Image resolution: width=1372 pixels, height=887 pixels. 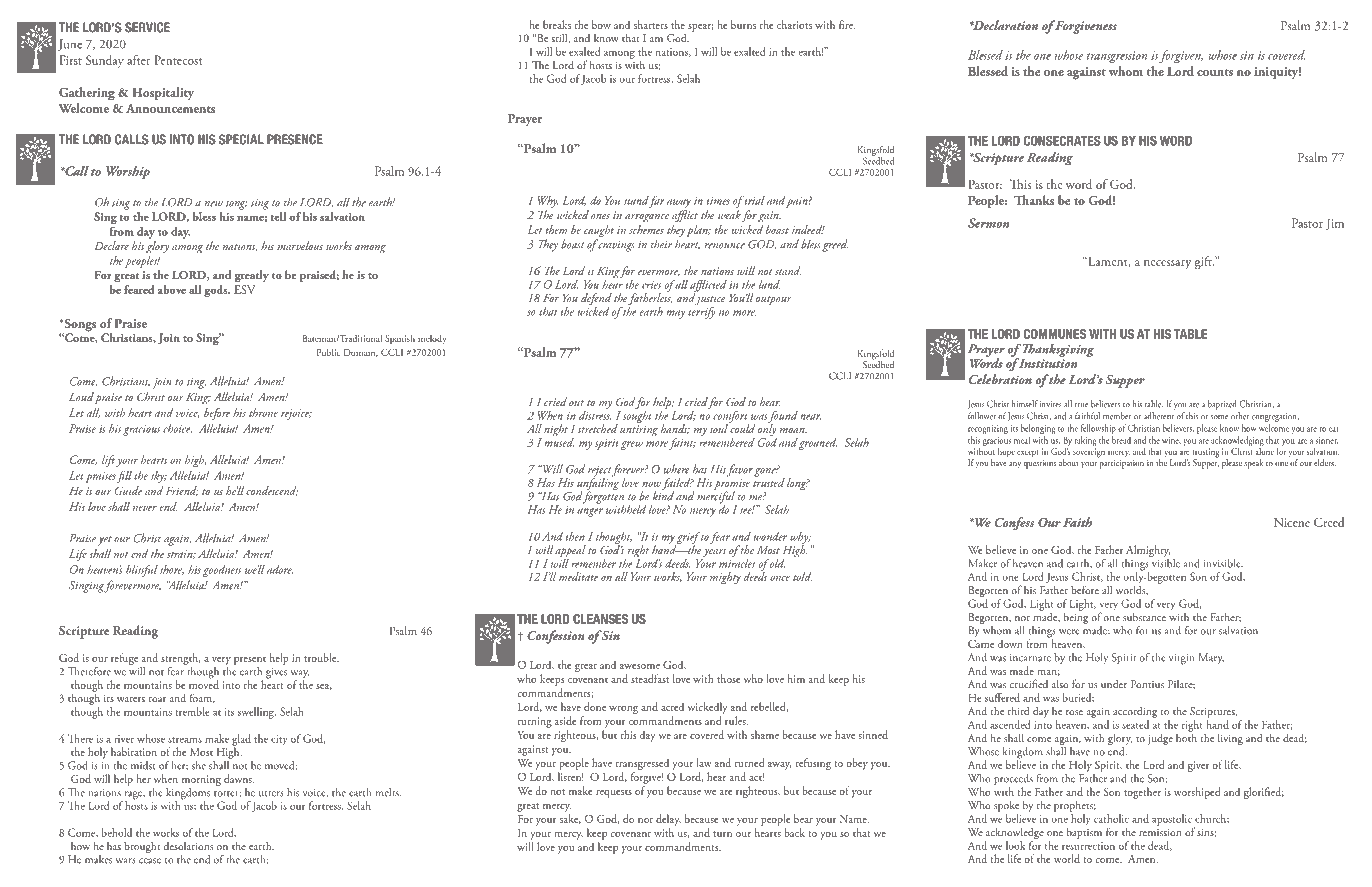 What do you see at coordinates (1144, 617) in the page?
I see `substance` at bounding box center [1144, 617].
